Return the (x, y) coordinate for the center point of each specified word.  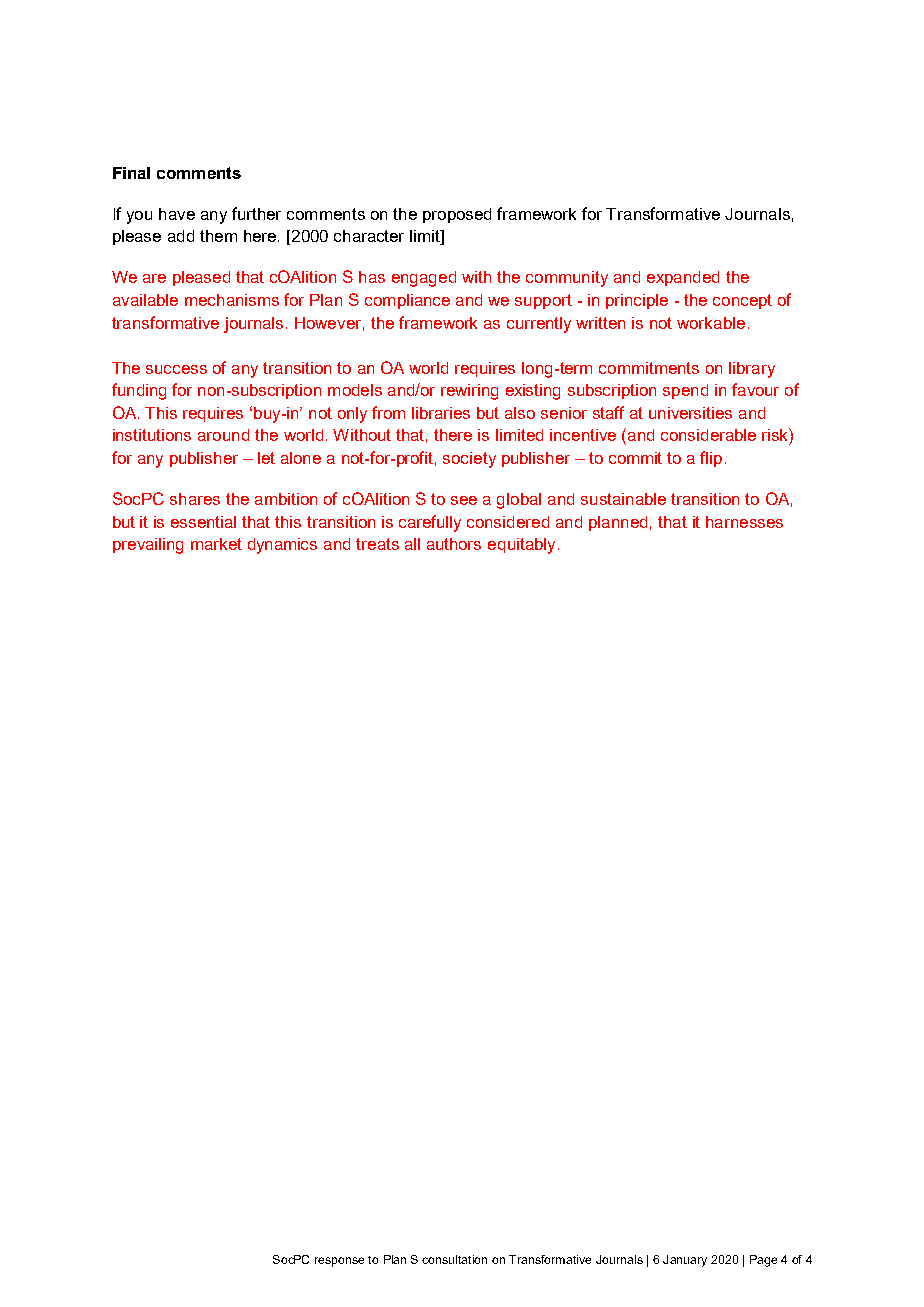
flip (711, 459)
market (216, 544)
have (177, 214)
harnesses (744, 522)
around (223, 435)
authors (454, 544)
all (412, 544)
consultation (454, 1259)
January (685, 1261)
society (469, 460)
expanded (683, 278)
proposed (457, 215)
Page (763, 1261)
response (339, 1262)
